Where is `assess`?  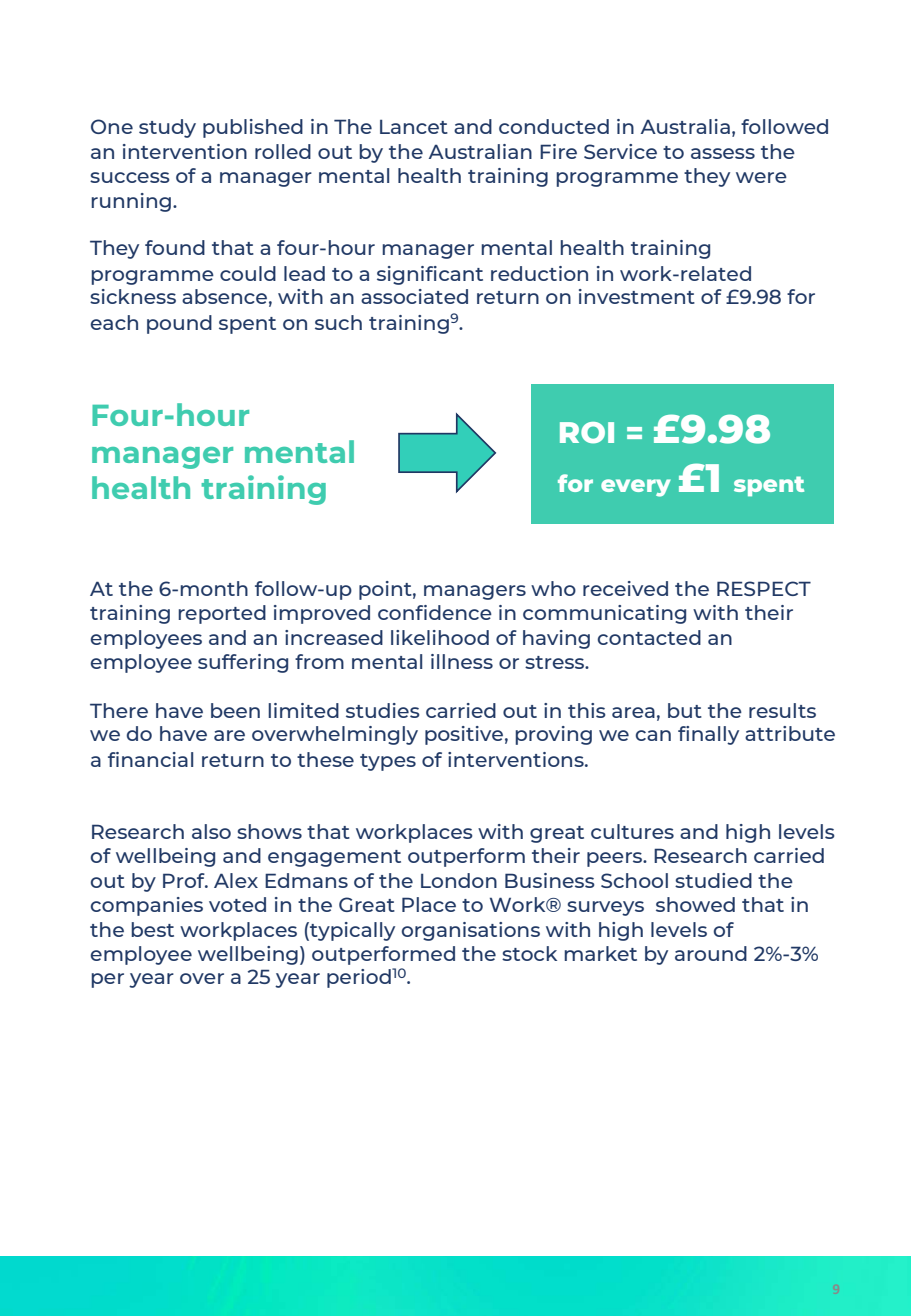 assess is located at coordinates (723, 153).
